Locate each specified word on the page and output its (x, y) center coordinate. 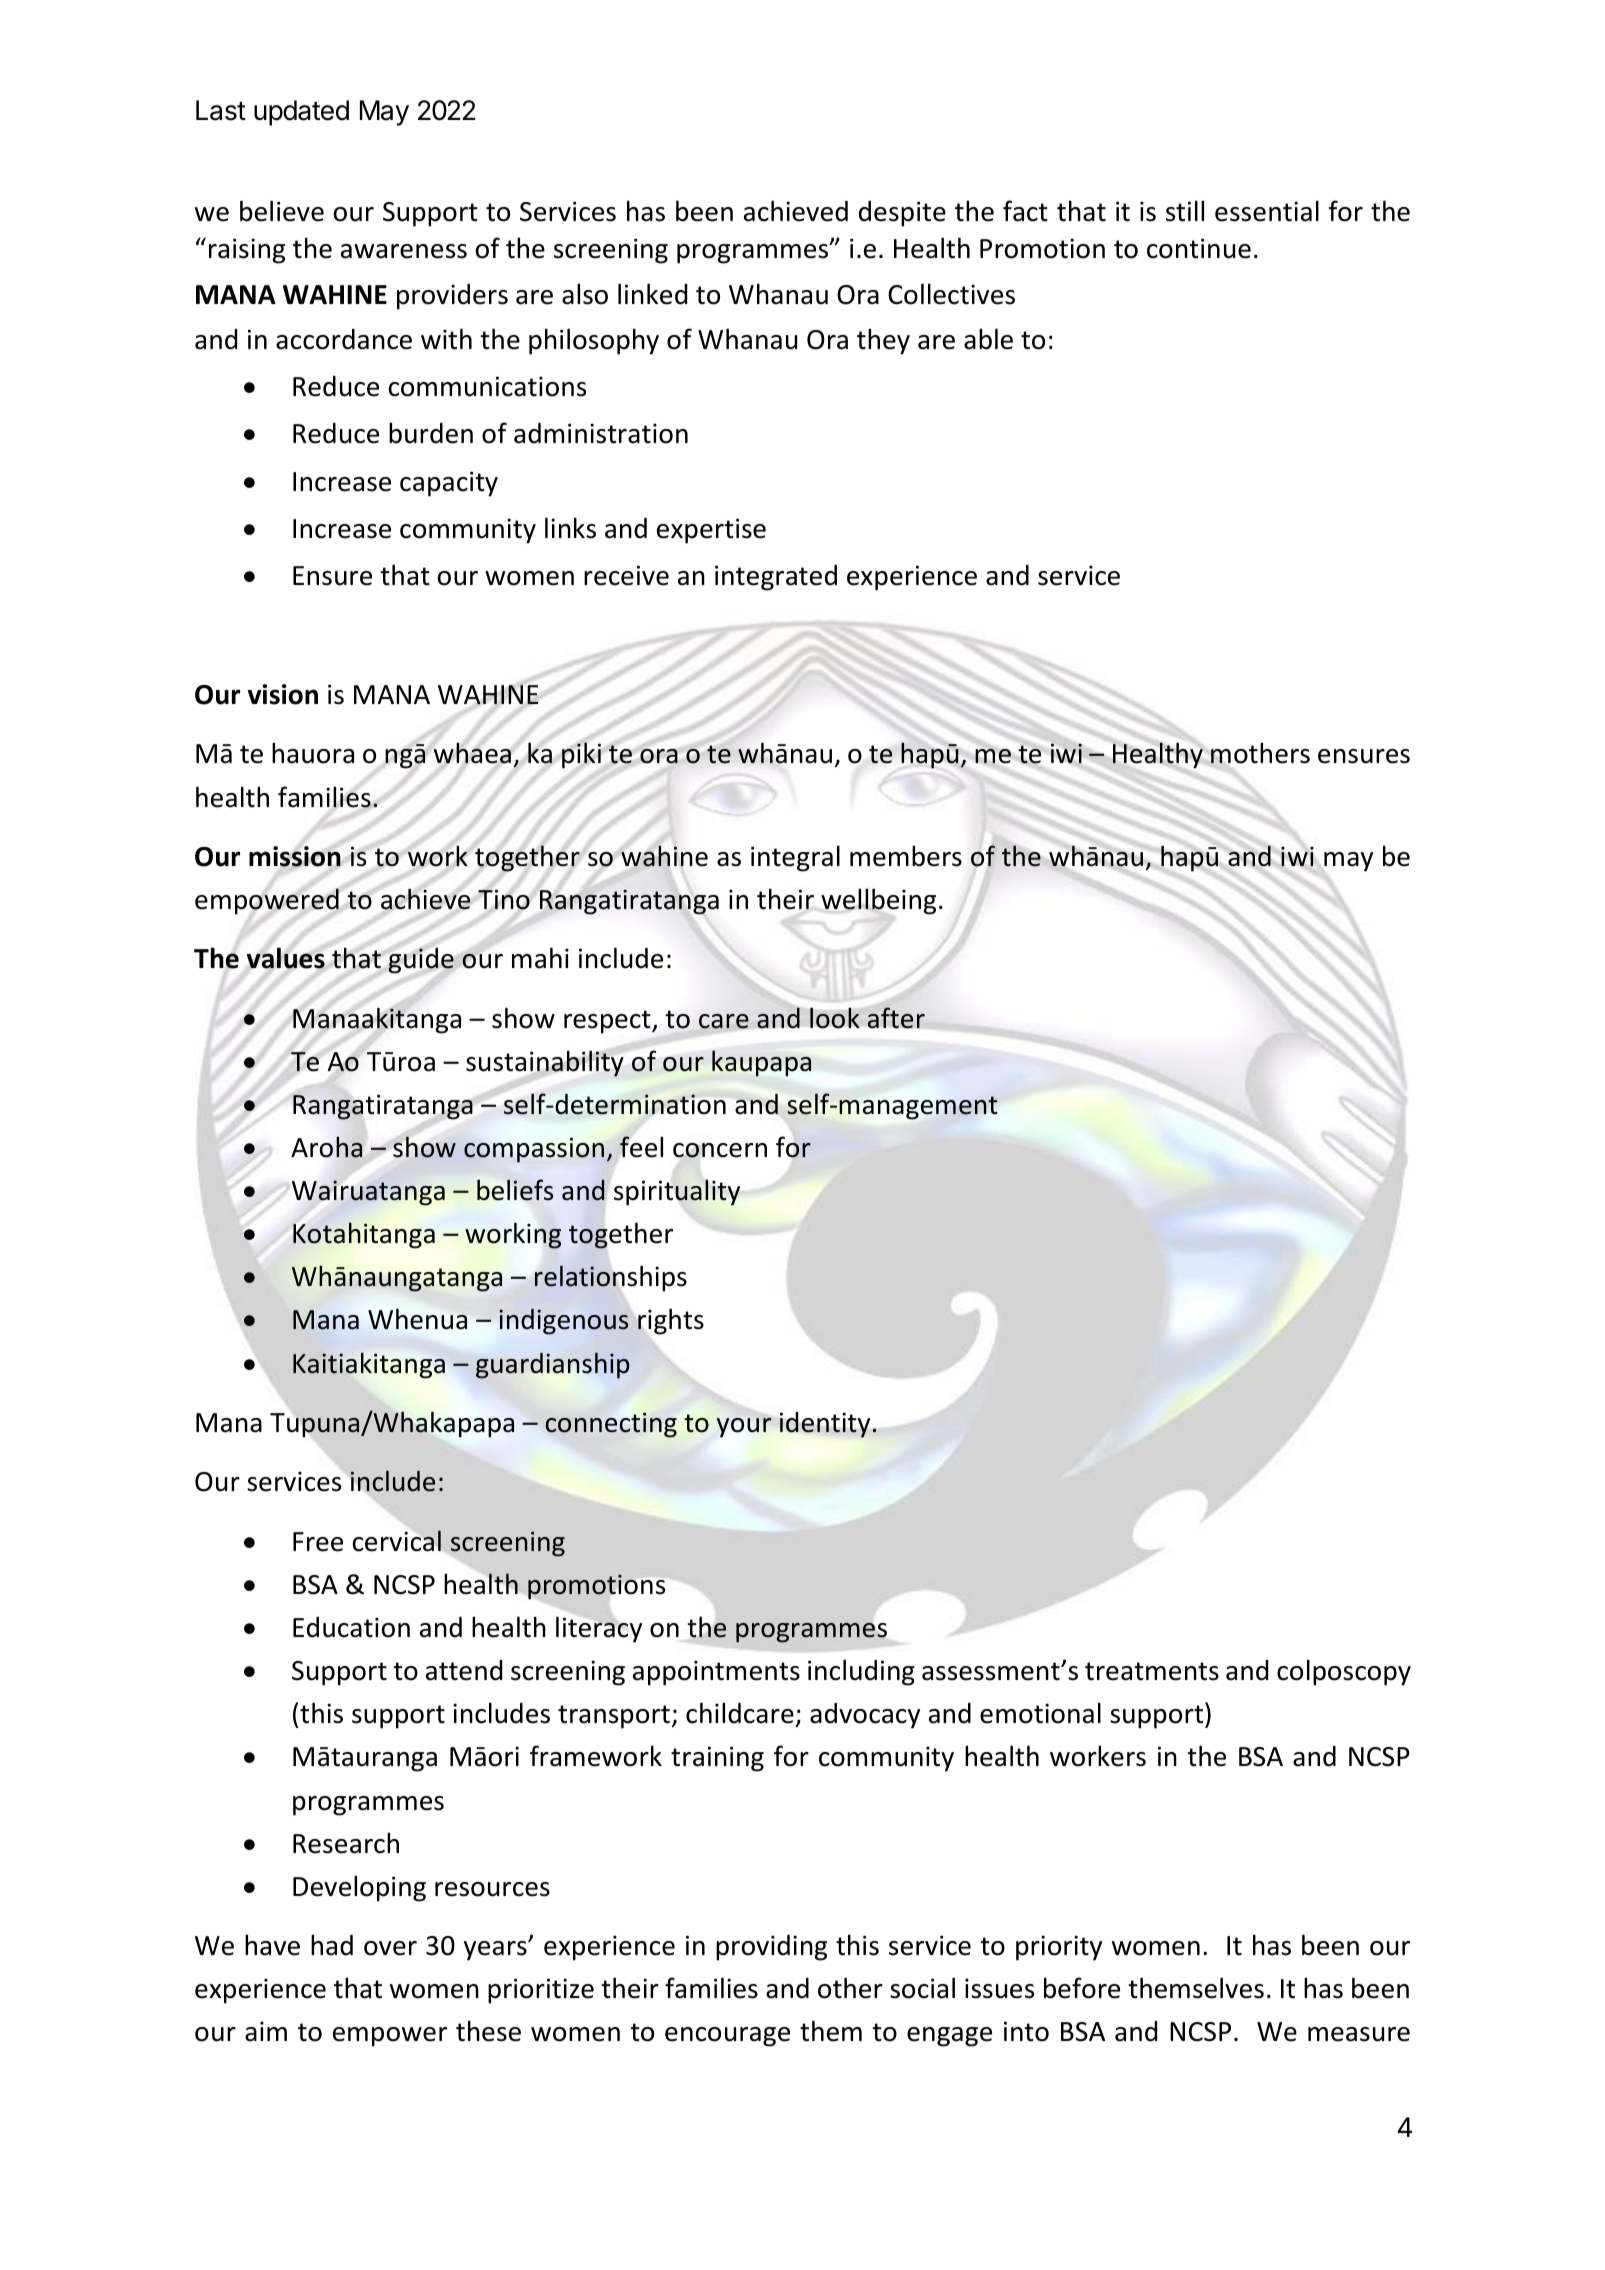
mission (295, 856)
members (906, 856)
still (1185, 211)
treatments (1152, 1671)
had (332, 1945)
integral (795, 858)
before (1082, 1988)
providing (771, 1948)
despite (902, 214)
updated (301, 113)
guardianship (553, 1365)
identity (825, 1425)
